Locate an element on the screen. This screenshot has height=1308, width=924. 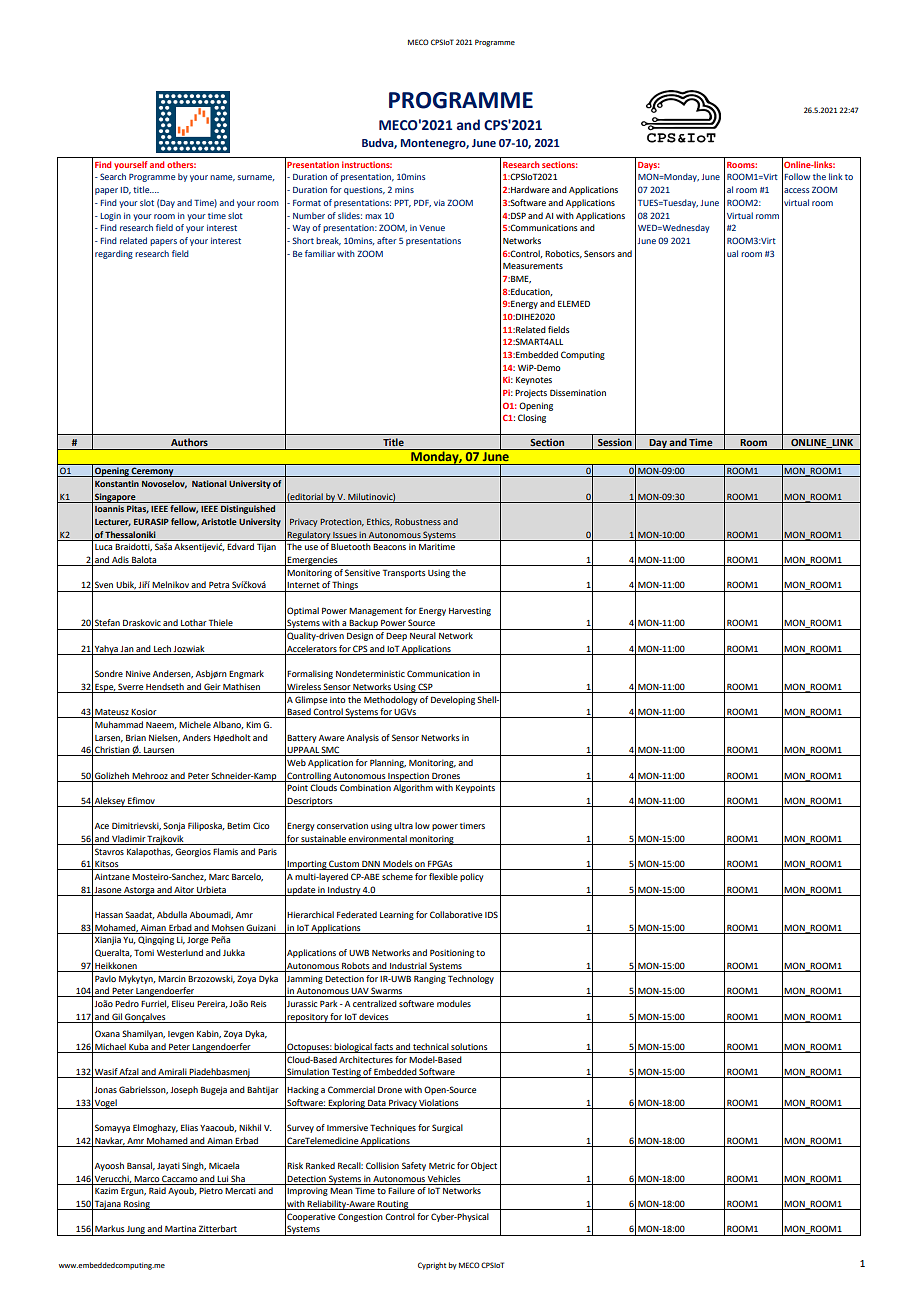
Ayoub is located at coordinates (182, 1191).
